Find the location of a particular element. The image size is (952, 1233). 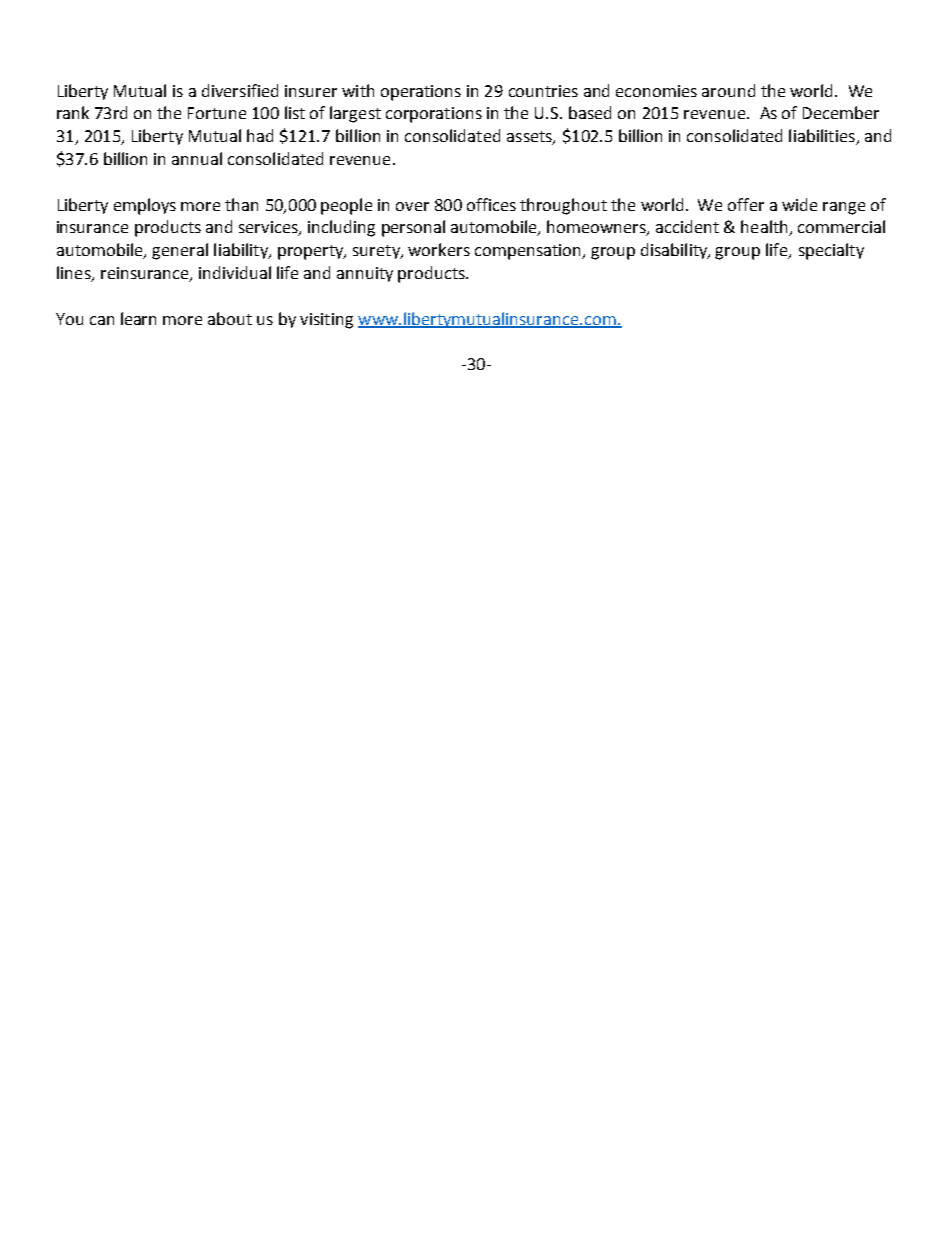

learn is located at coordinates (138, 318).
